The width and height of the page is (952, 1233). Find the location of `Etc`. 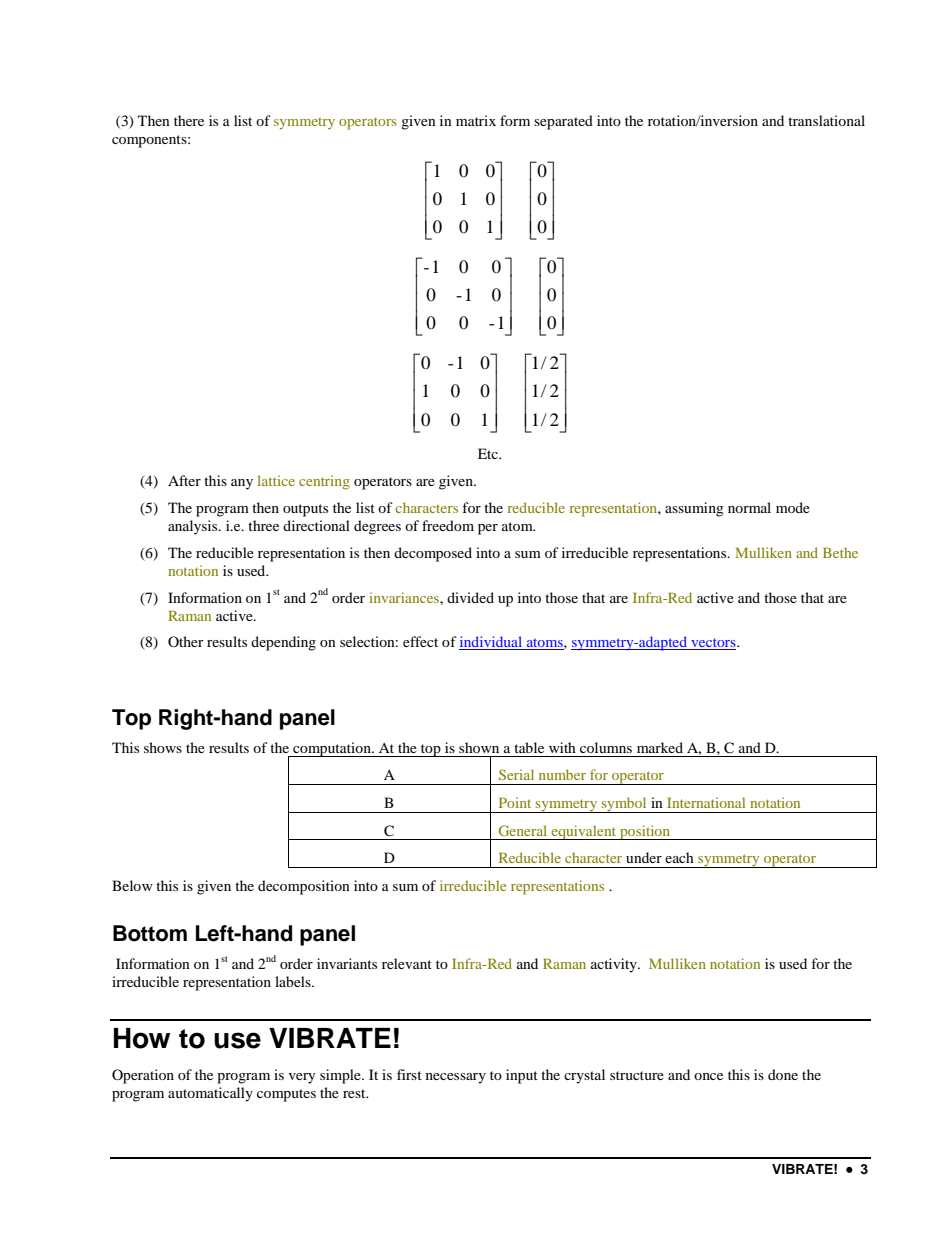

Etc is located at coordinates (489, 453).
